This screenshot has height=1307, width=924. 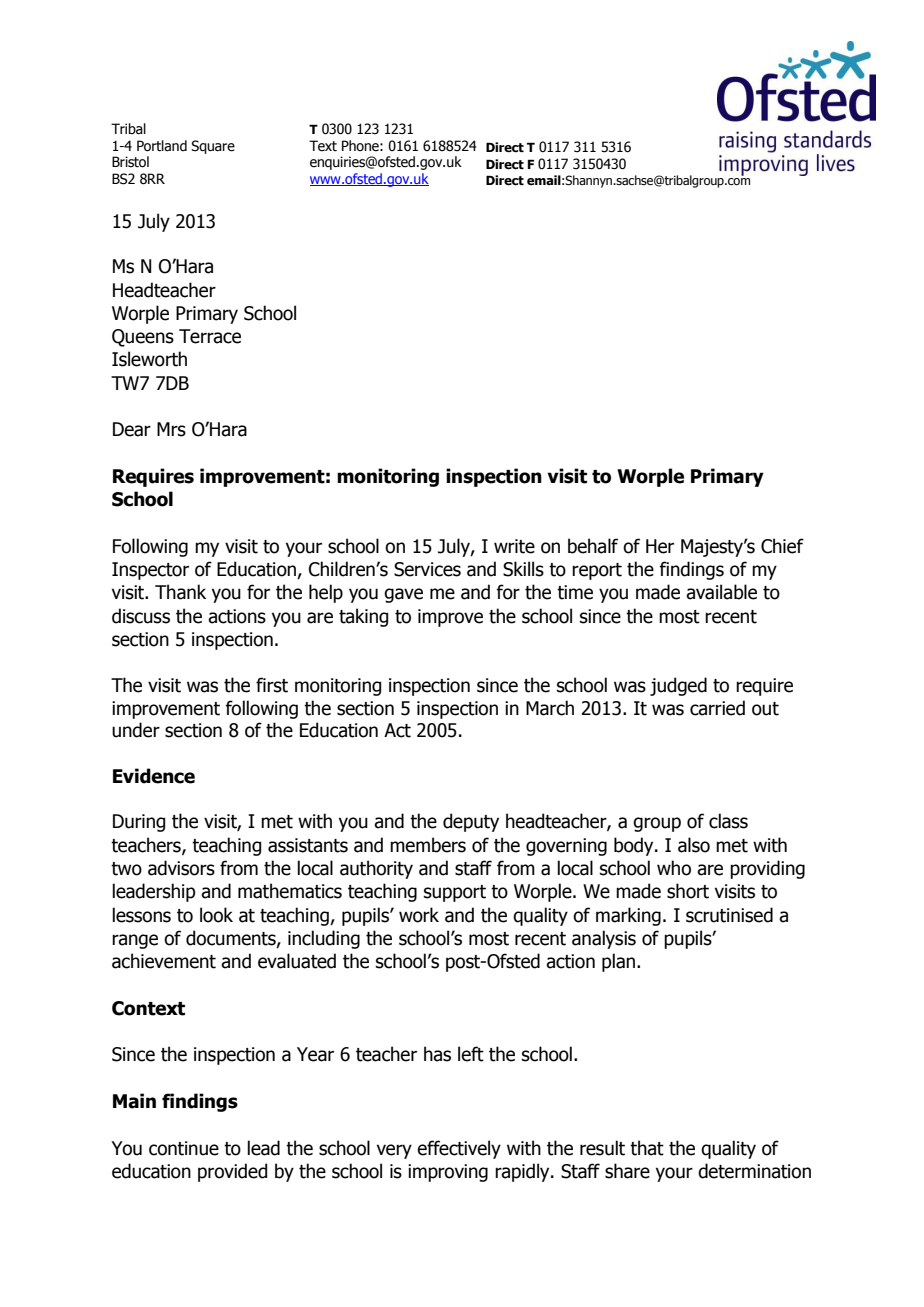 What do you see at coordinates (729, 915) in the screenshot?
I see `scrutinised` at bounding box center [729, 915].
